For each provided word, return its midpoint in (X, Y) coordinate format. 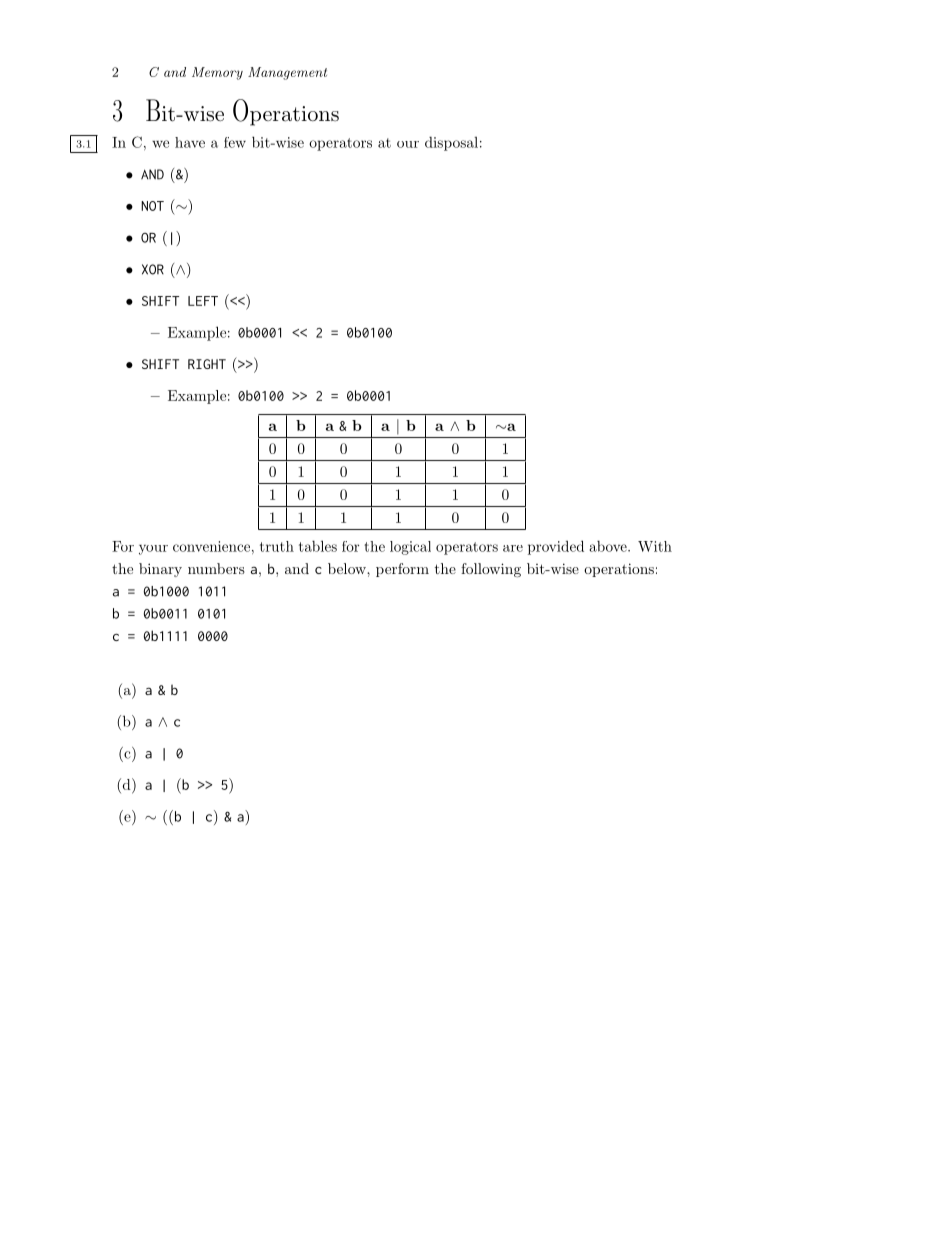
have (190, 142)
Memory (217, 73)
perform (402, 570)
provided (556, 547)
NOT (152, 206)
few (235, 142)
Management (287, 73)
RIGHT (207, 364)
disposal (451, 144)
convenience (211, 546)
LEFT (203, 301)
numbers (216, 568)
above (609, 546)
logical (410, 548)
